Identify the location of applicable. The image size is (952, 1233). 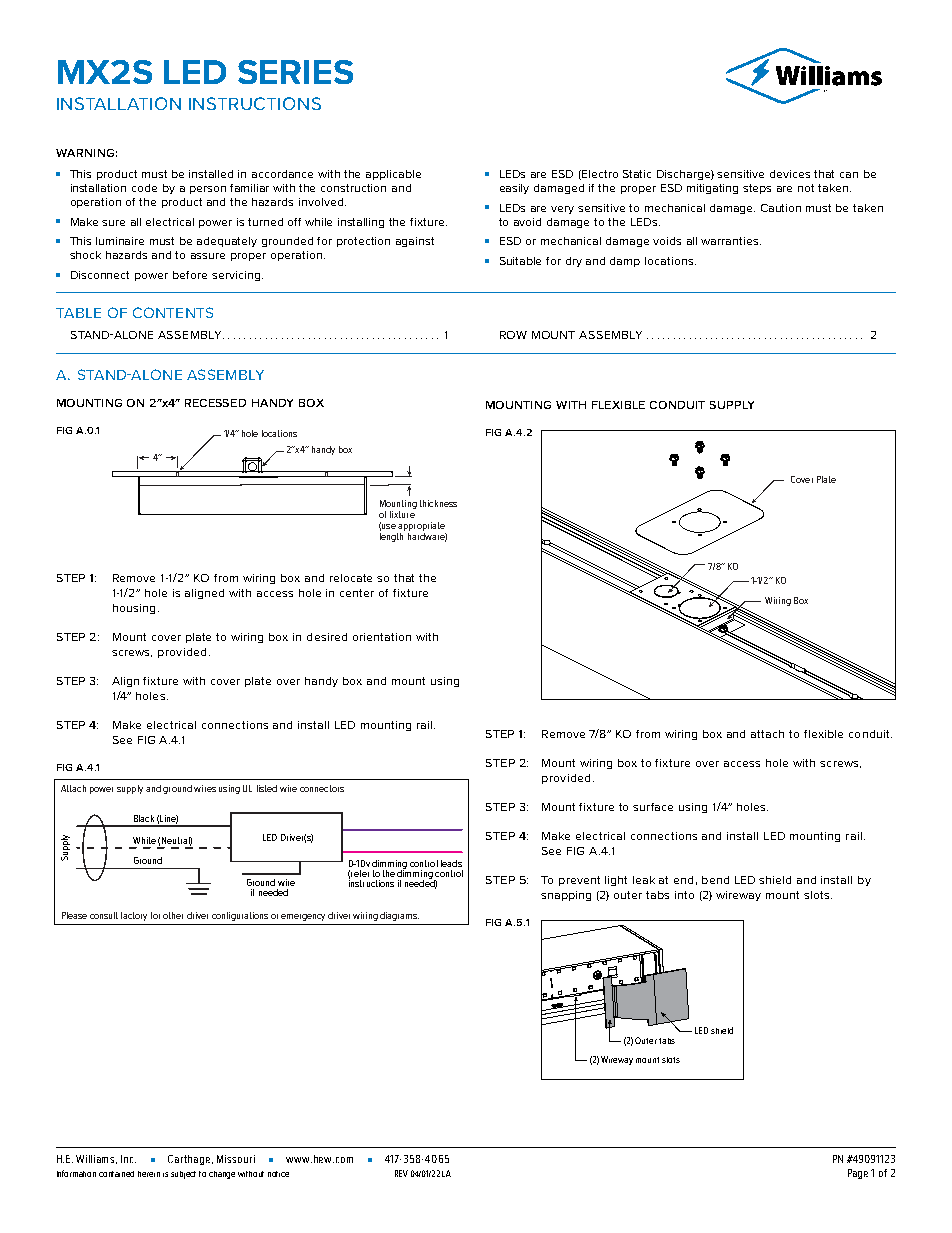
(393, 175).
